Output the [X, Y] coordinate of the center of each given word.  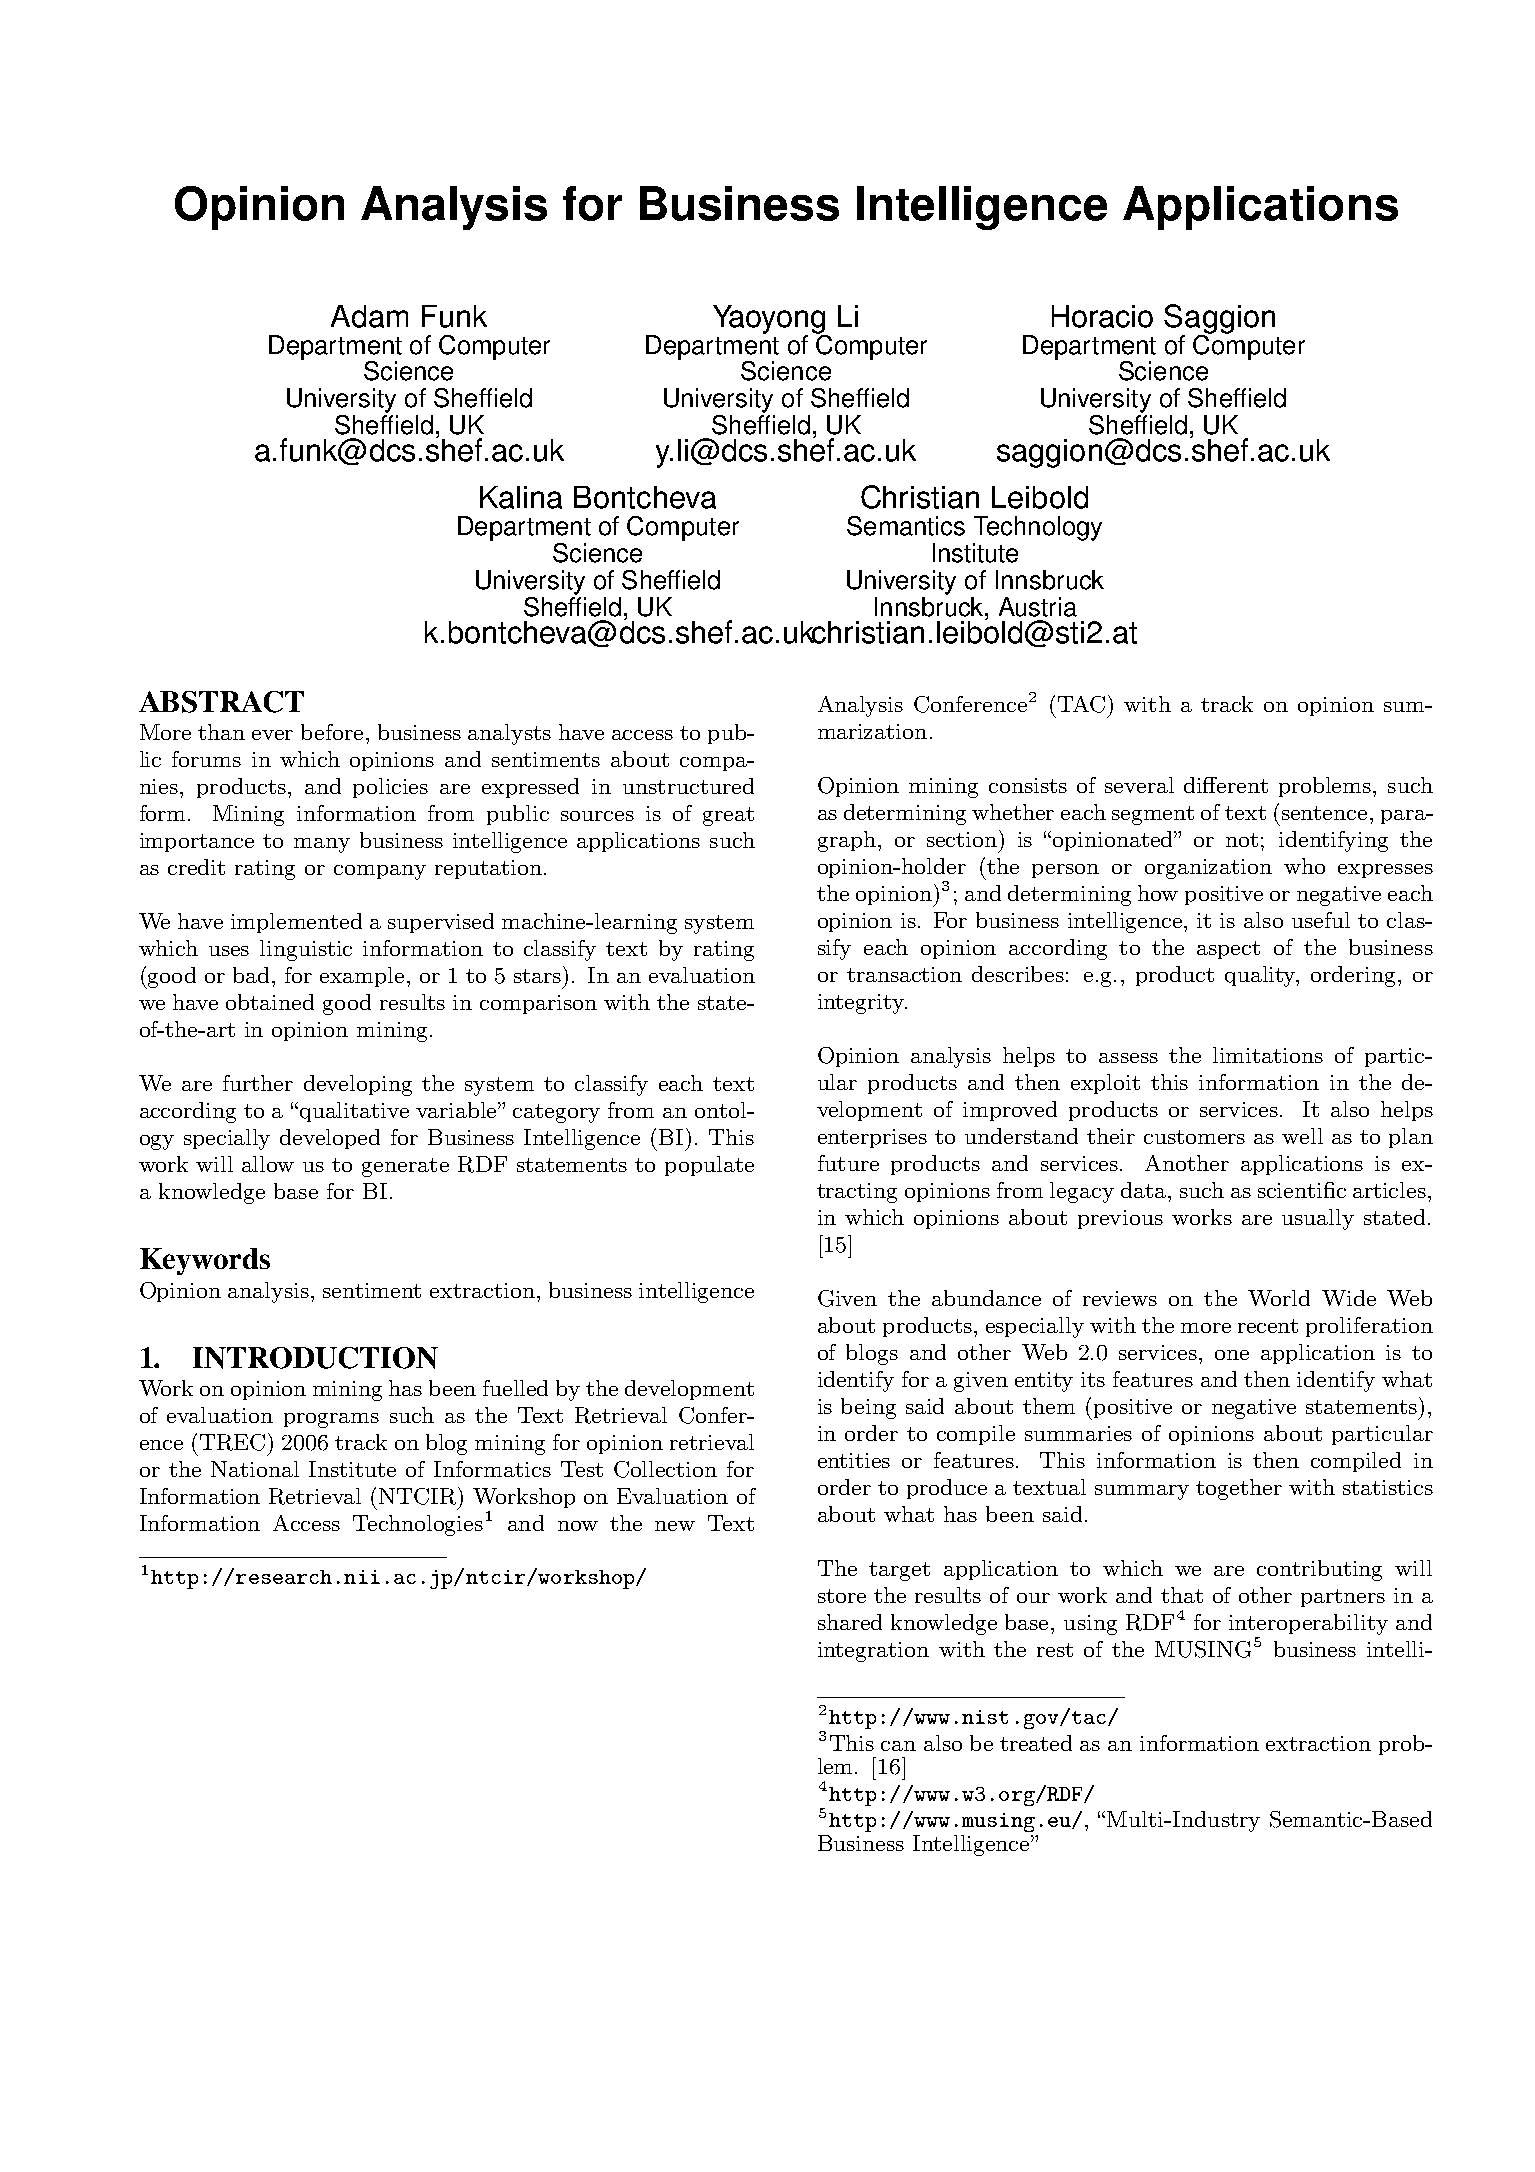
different [1226, 785]
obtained [270, 1002]
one [1232, 1355]
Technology [1038, 528]
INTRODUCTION [315, 1358]
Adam [369, 316]
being [868, 1408]
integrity [862, 1004]
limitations [1268, 1055]
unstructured [688, 786]
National [255, 1469]
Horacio [1102, 316]
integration [873, 1652]
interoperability [1308, 1624]
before [332, 732]
